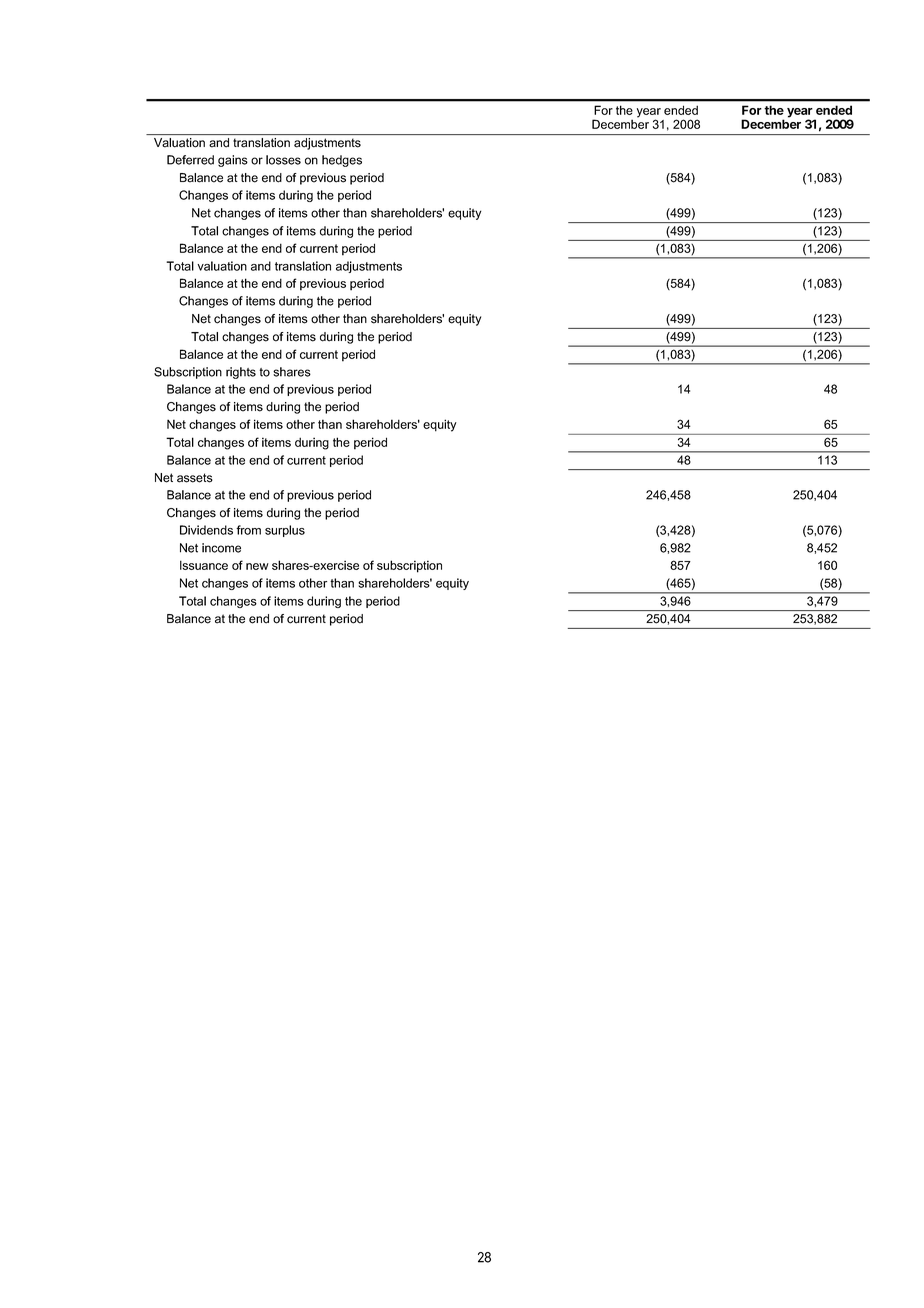 The height and width of the screenshot is (1308, 924). What do you see at coordinates (233, 161) in the screenshot?
I see `gains` at bounding box center [233, 161].
